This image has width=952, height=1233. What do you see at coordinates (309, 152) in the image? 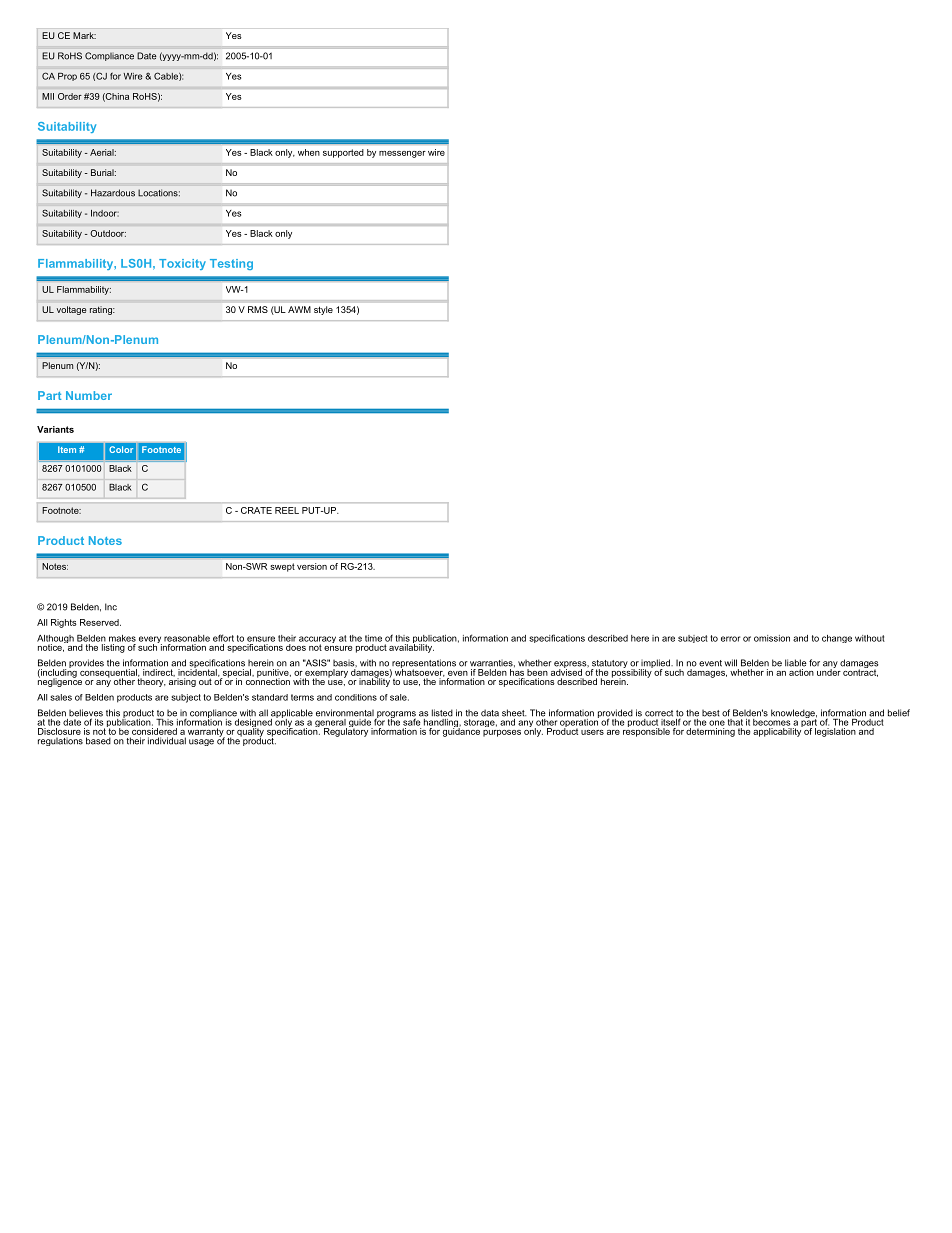
I see `when` at bounding box center [309, 152].
